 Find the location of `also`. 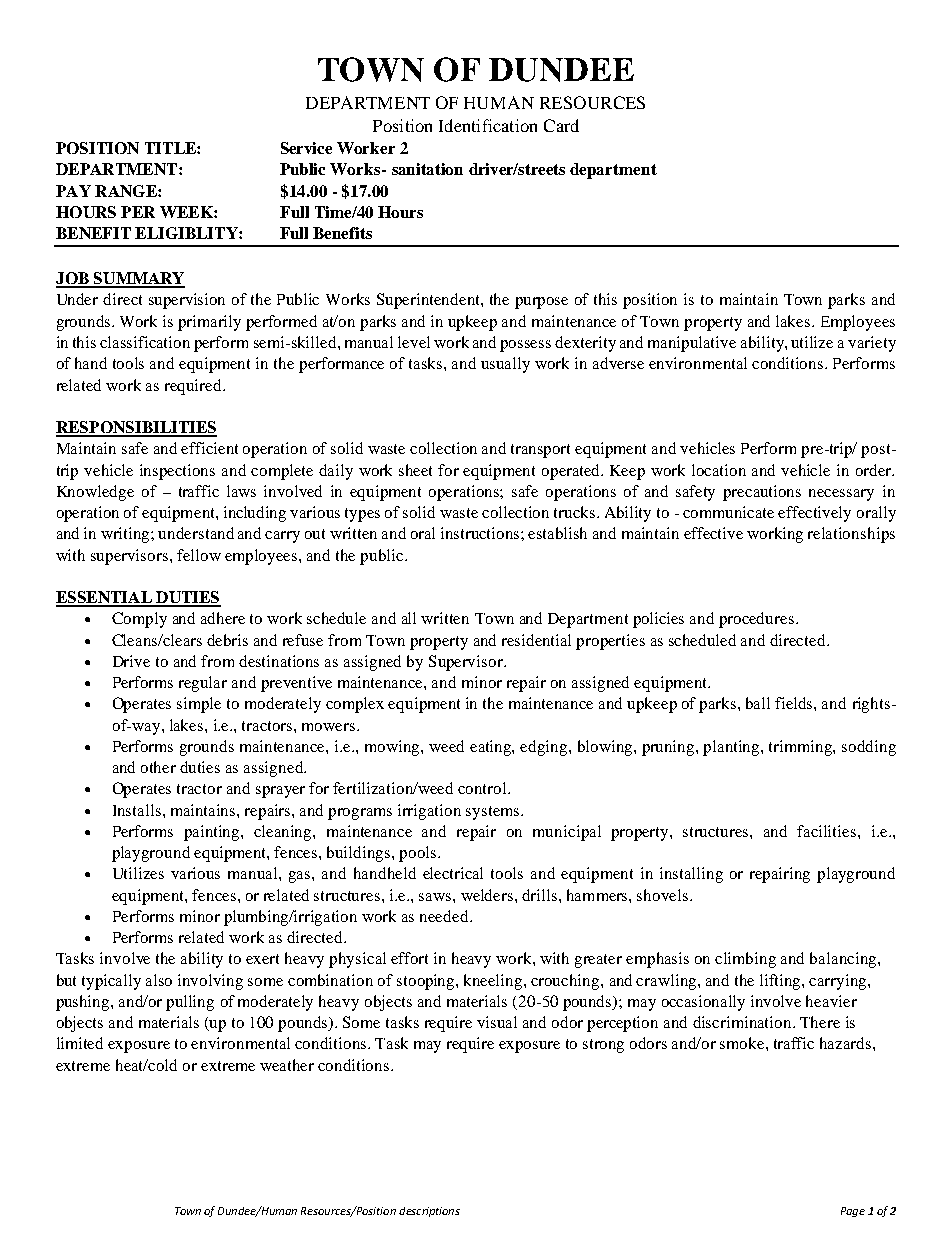

also is located at coordinates (159, 980).
